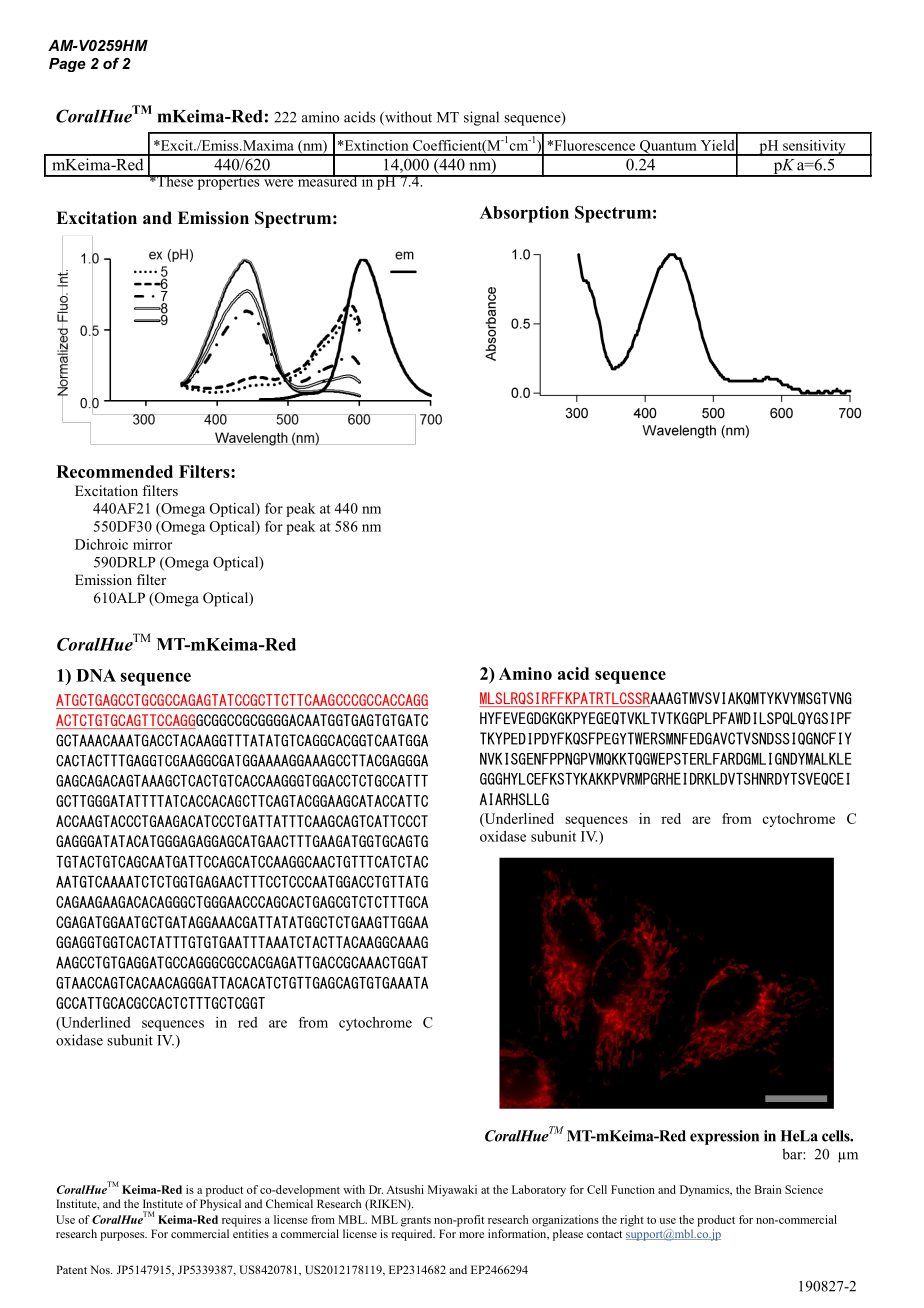  What do you see at coordinates (539, 1191) in the screenshot?
I see `Laboratory` at bounding box center [539, 1191].
